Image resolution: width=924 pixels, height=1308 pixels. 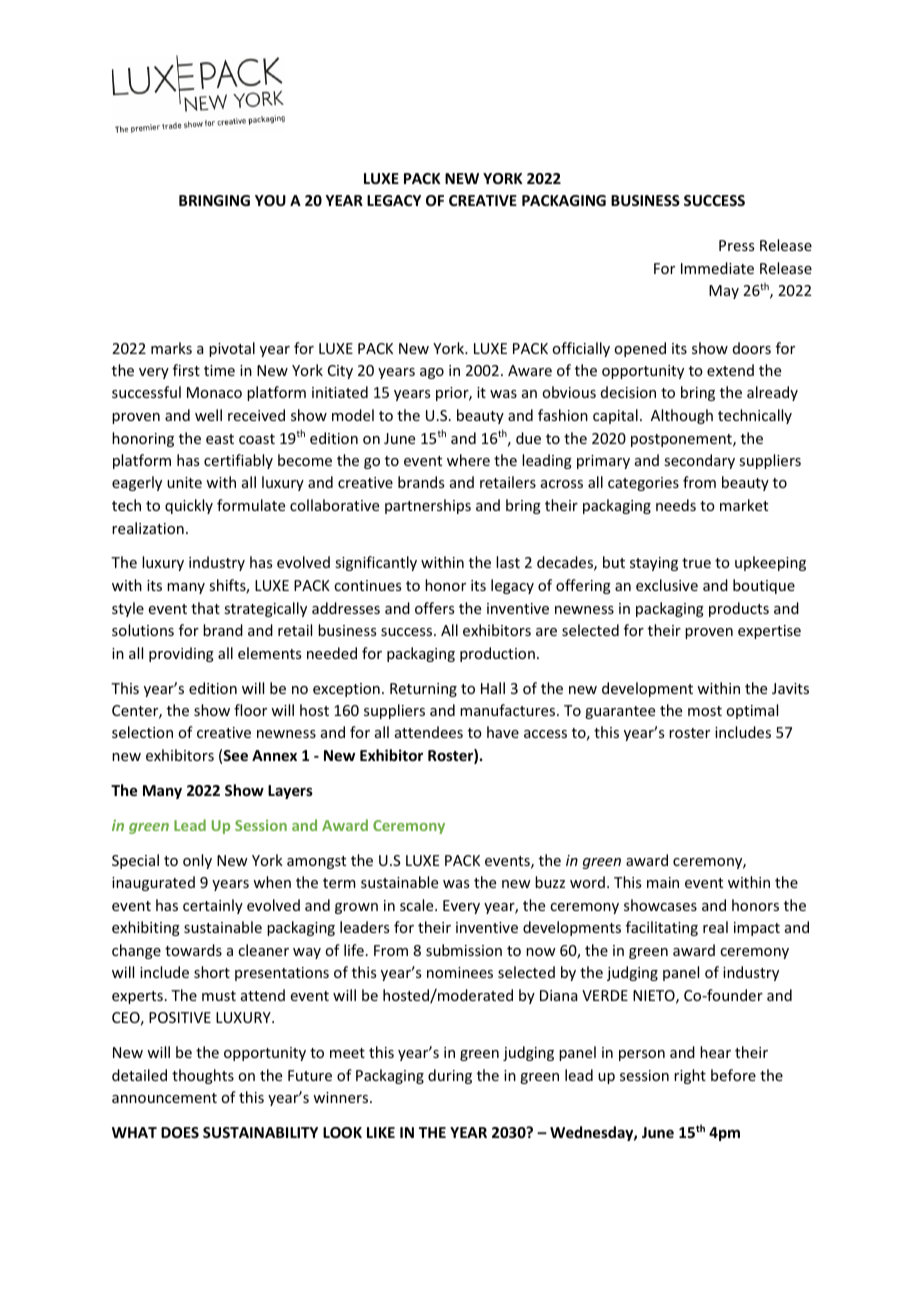 What do you see at coordinates (662, 928) in the image?
I see `facilitating` at bounding box center [662, 928].
